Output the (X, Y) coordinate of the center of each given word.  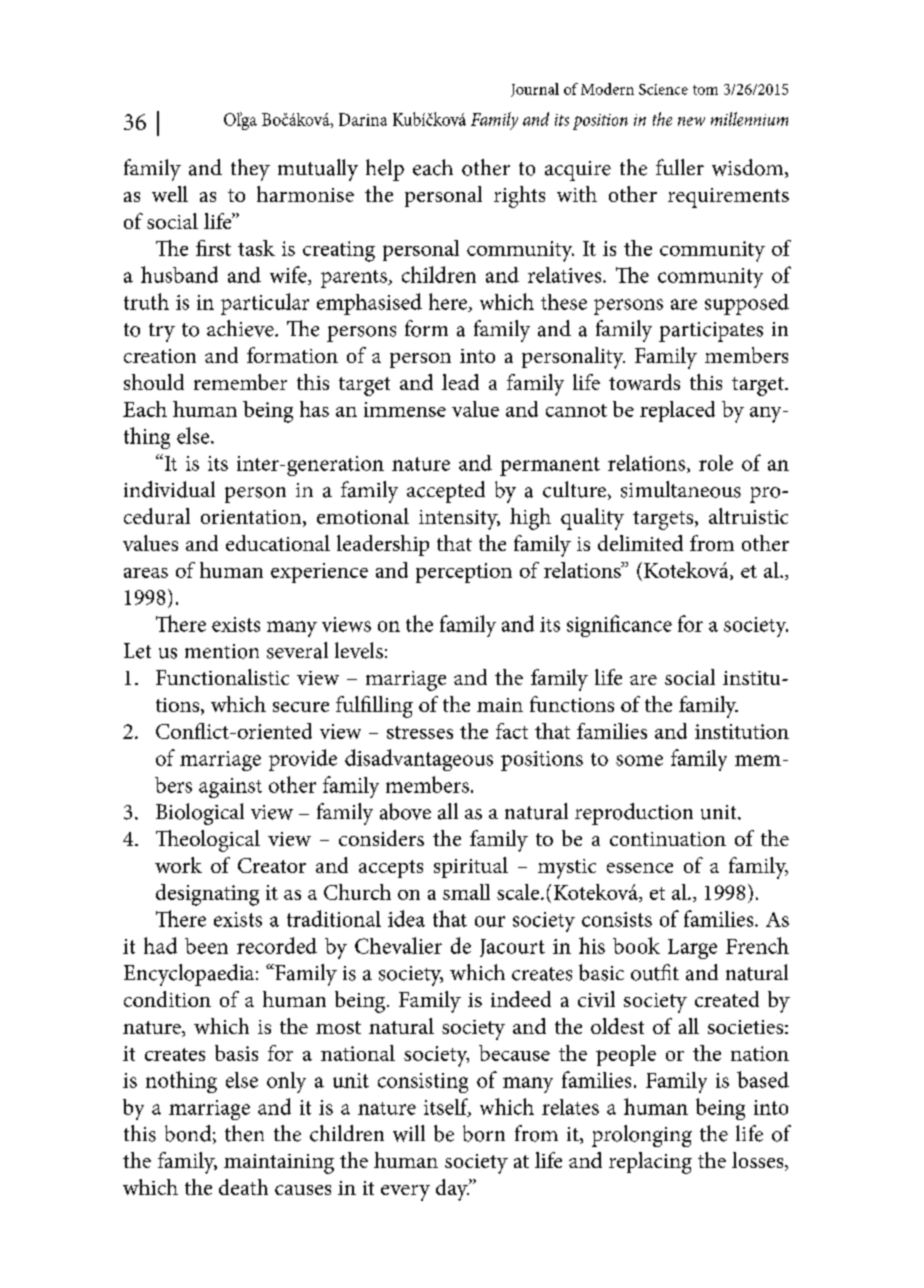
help (385, 170)
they (250, 170)
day (453, 1190)
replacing (650, 1163)
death (243, 1187)
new (691, 121)
